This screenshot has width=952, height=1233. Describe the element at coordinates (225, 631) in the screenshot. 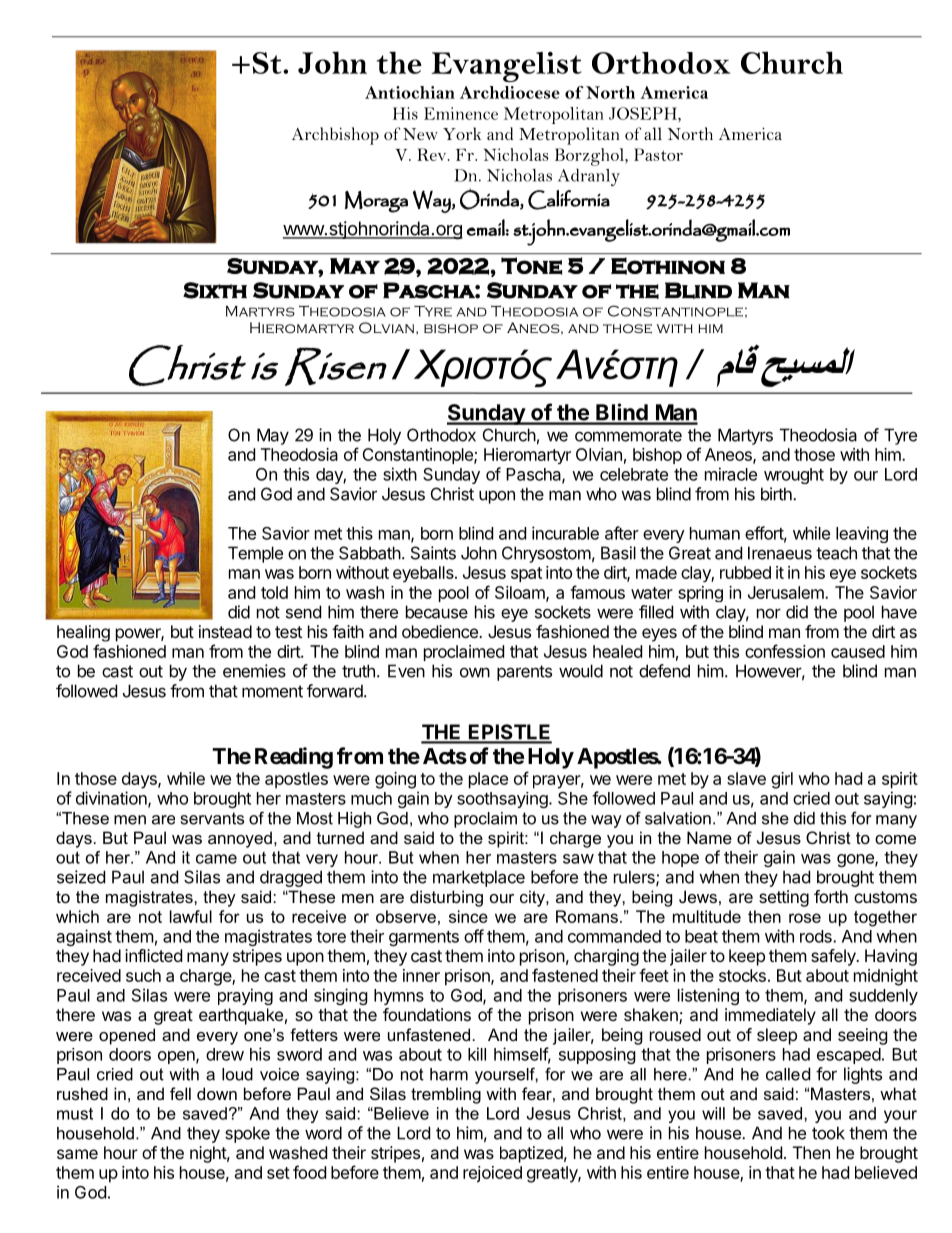

I see `instead` at that location.
